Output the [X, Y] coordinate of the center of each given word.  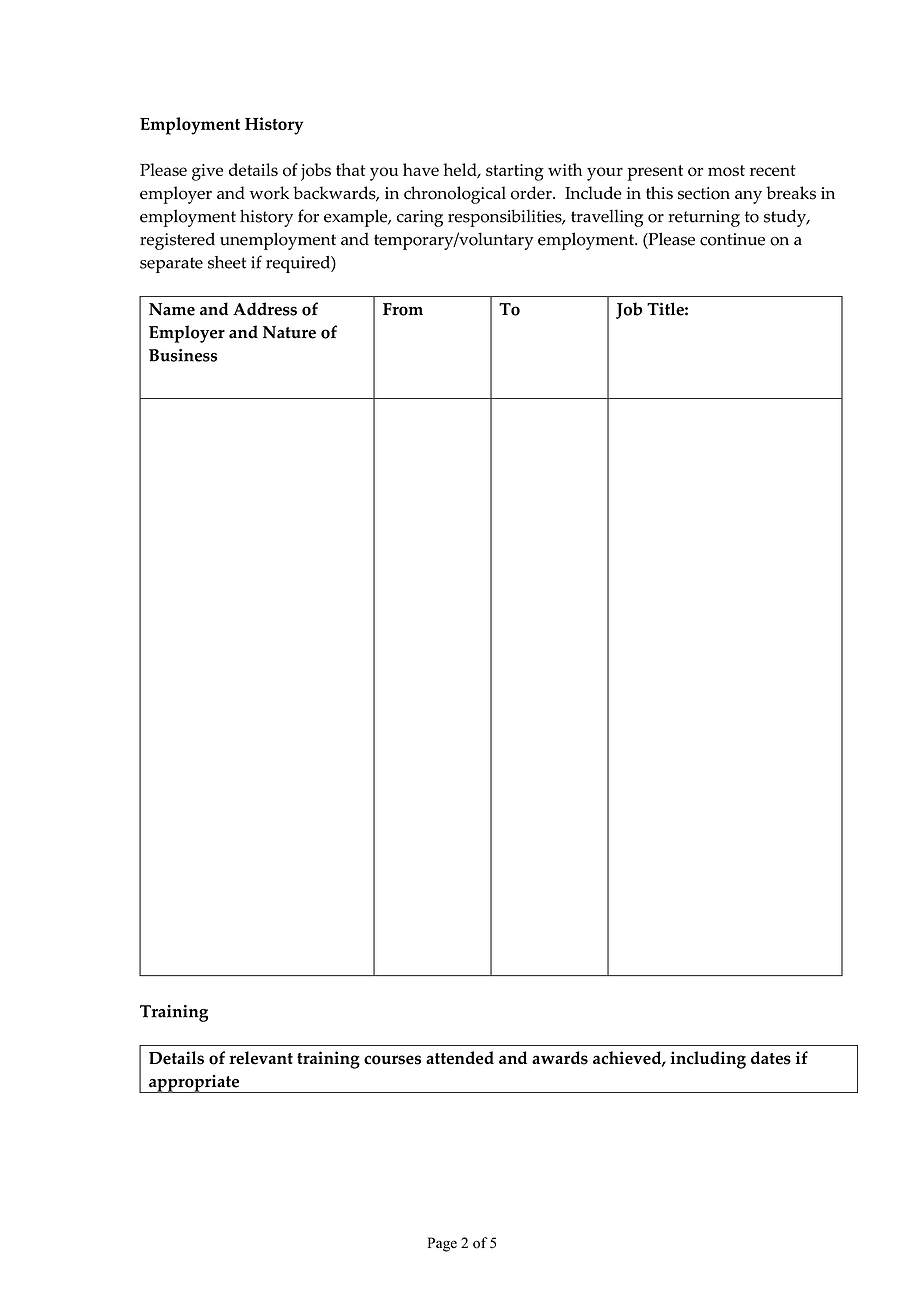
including [708, 1060]
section [704, 193]
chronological [455, 195]
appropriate [194, 1084]
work [269, 193]
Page [442, 1244]
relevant [261, 1058]
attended [460, 1058]
